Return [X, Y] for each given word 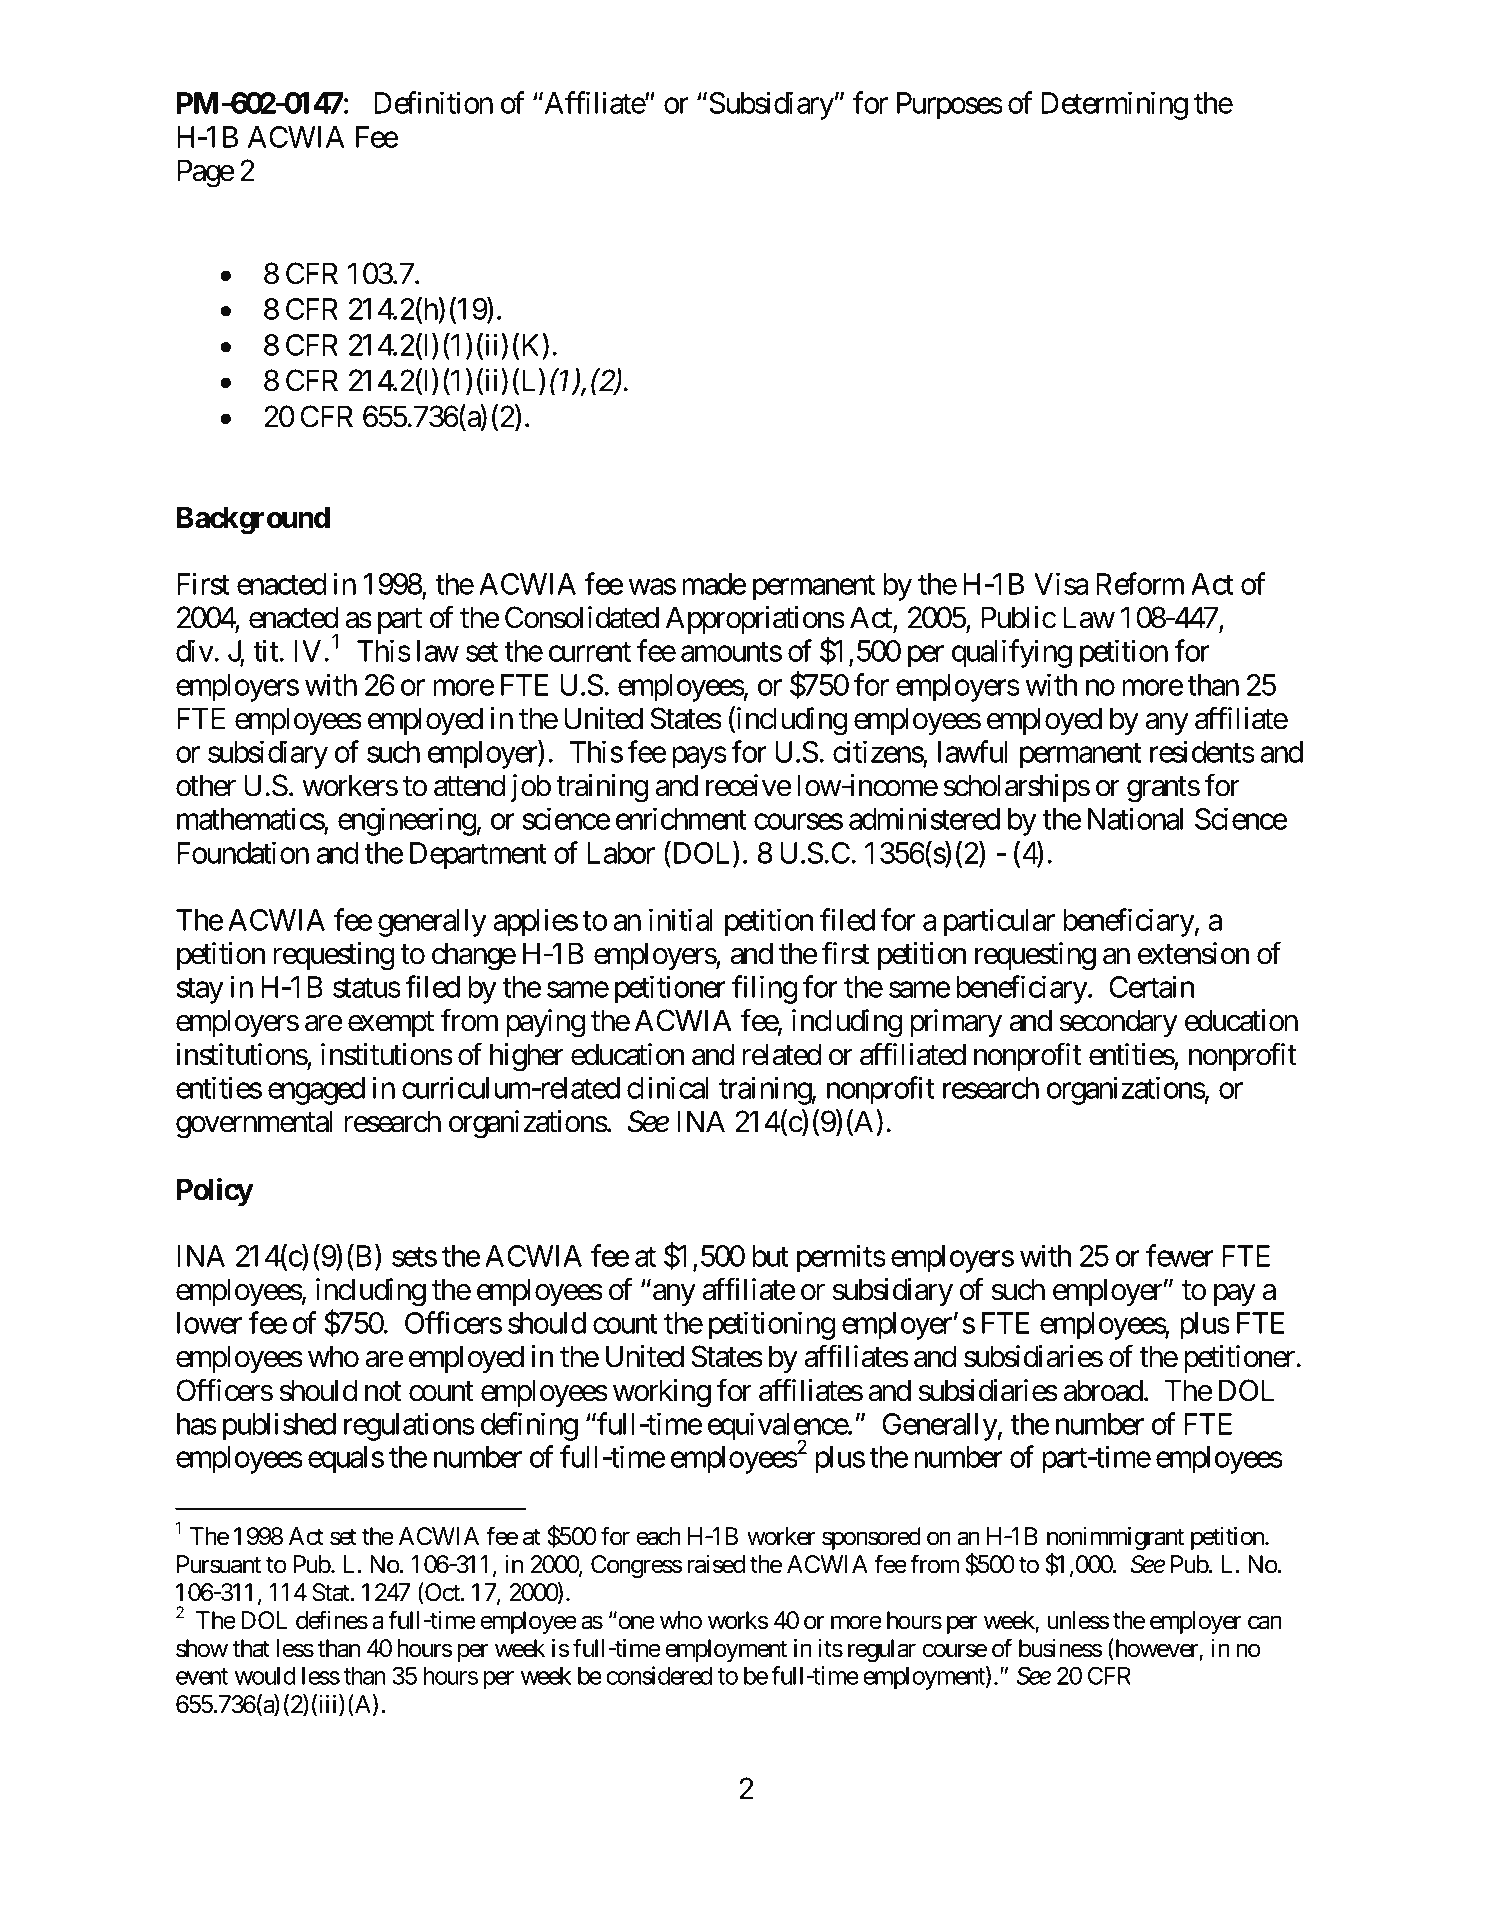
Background [253, 520]
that [251, 1648]
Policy [215, 1191]
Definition [433, 103]
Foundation [243, 852]
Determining [1114, 106]
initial [681, 919]
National [1135, 818]
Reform [1140, 583]
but [770, 1256]
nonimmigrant [1115, 1540]
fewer [1180, 1255]
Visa [1061, 583]
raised [716, 1564]
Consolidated [582, 617]
